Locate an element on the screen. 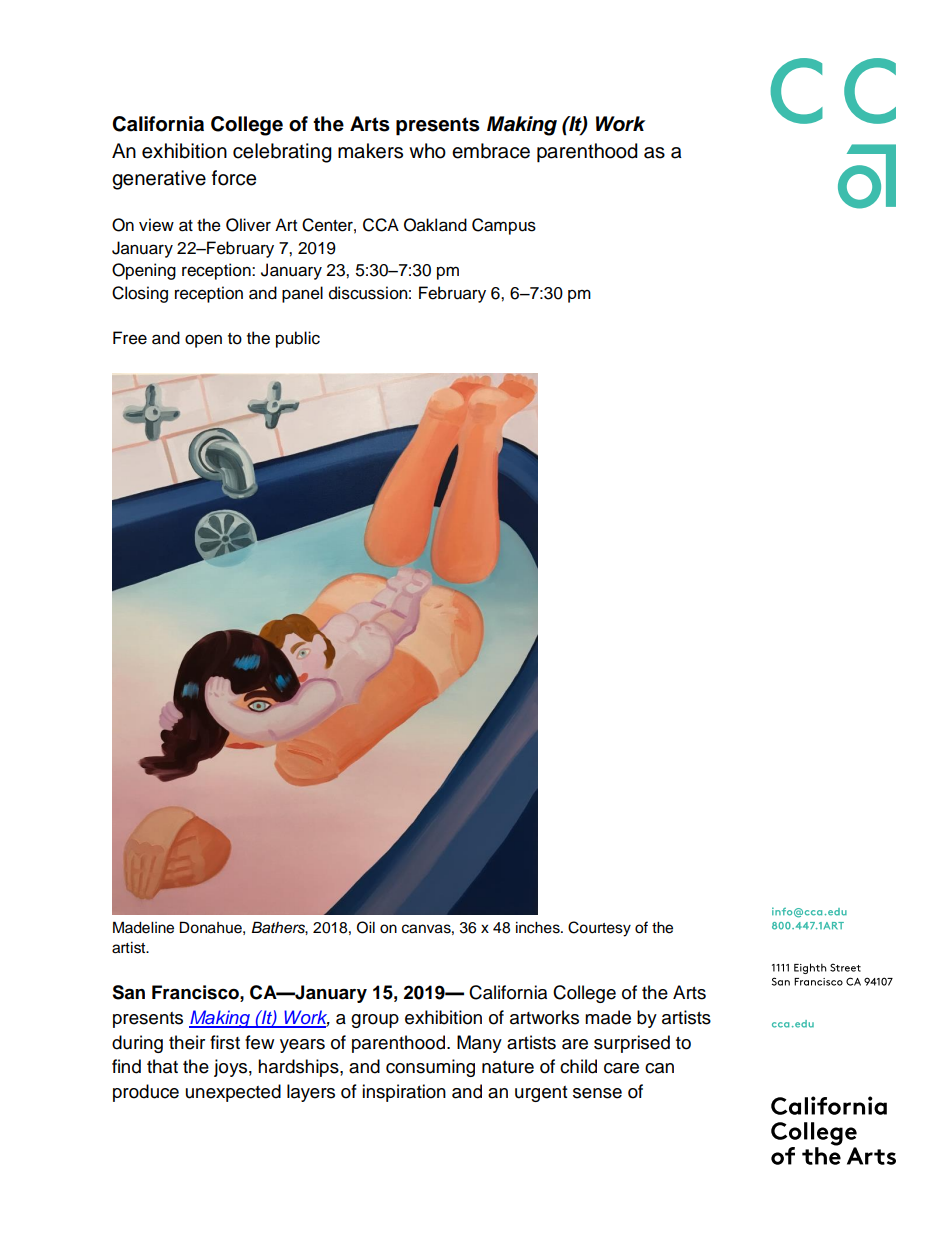  Oil is located at coordinates (366, 927).
